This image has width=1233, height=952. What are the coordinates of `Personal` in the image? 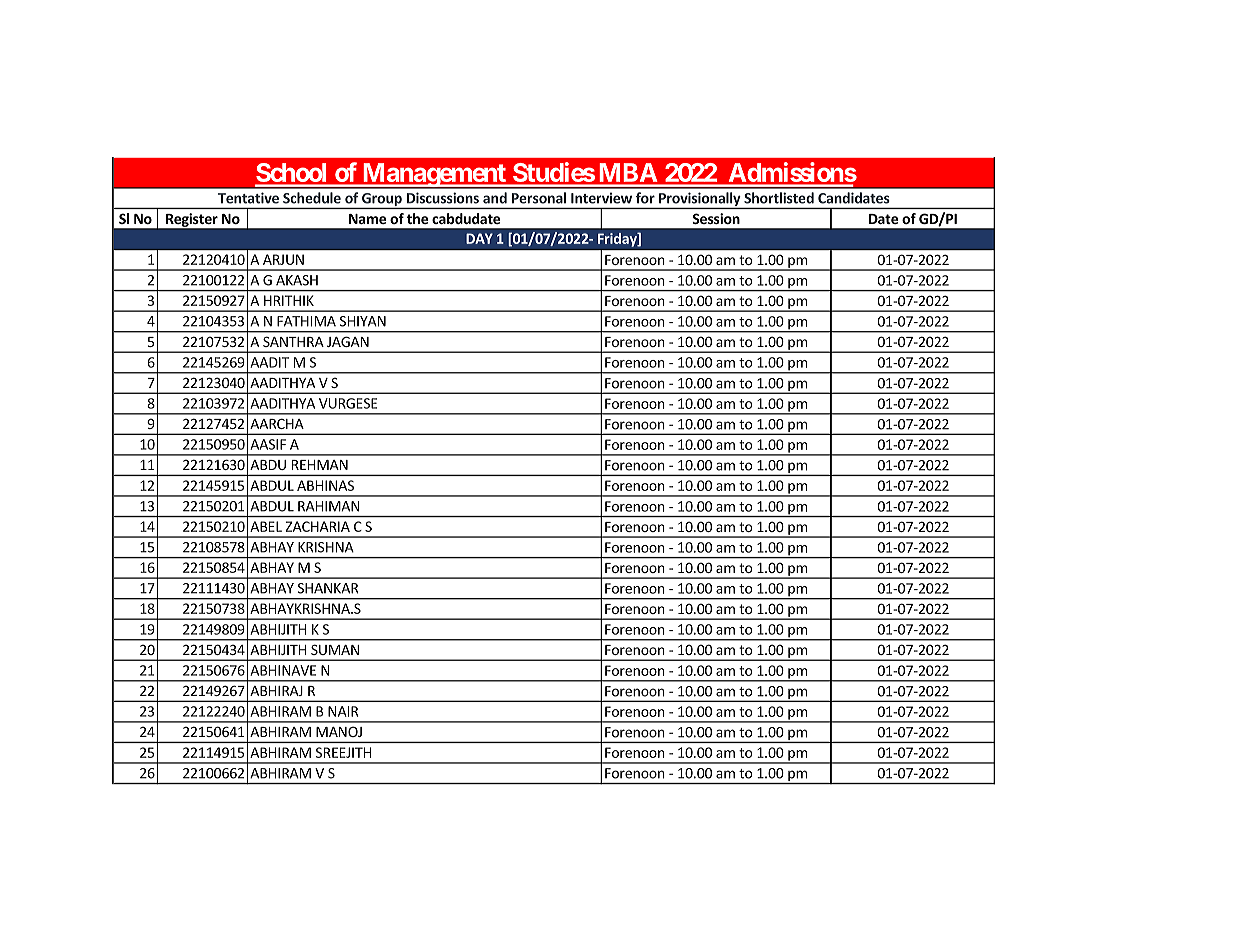 It's located at (539, 198).
